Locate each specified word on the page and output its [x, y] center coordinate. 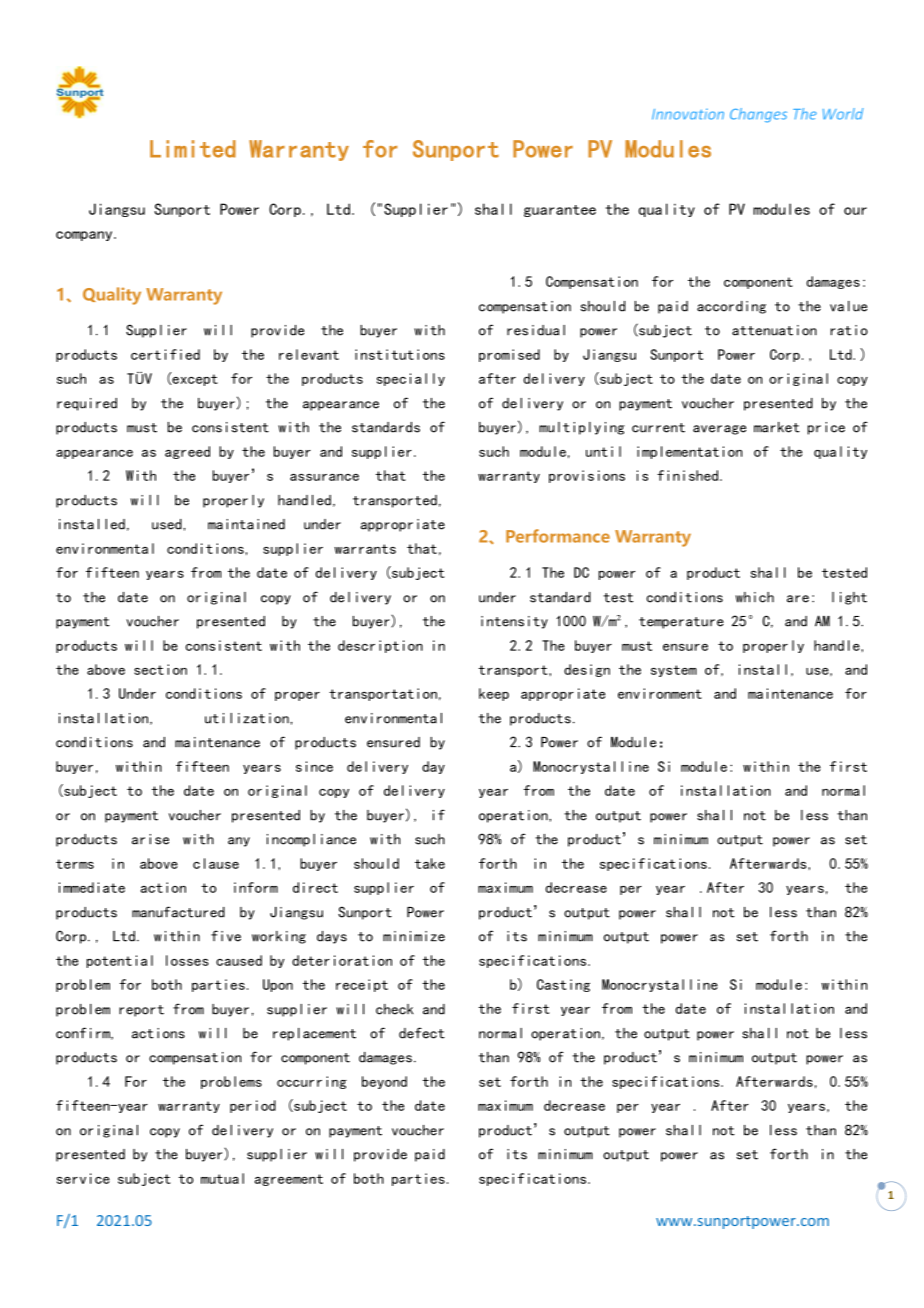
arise [150, 839]
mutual [222, 1178]
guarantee [560, 211]
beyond [384, 1082]
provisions [587, 476]
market [777, 427]
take [430, 863]
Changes [758, 115]
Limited [193, 149]
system [674, 671]
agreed [187, 452]
